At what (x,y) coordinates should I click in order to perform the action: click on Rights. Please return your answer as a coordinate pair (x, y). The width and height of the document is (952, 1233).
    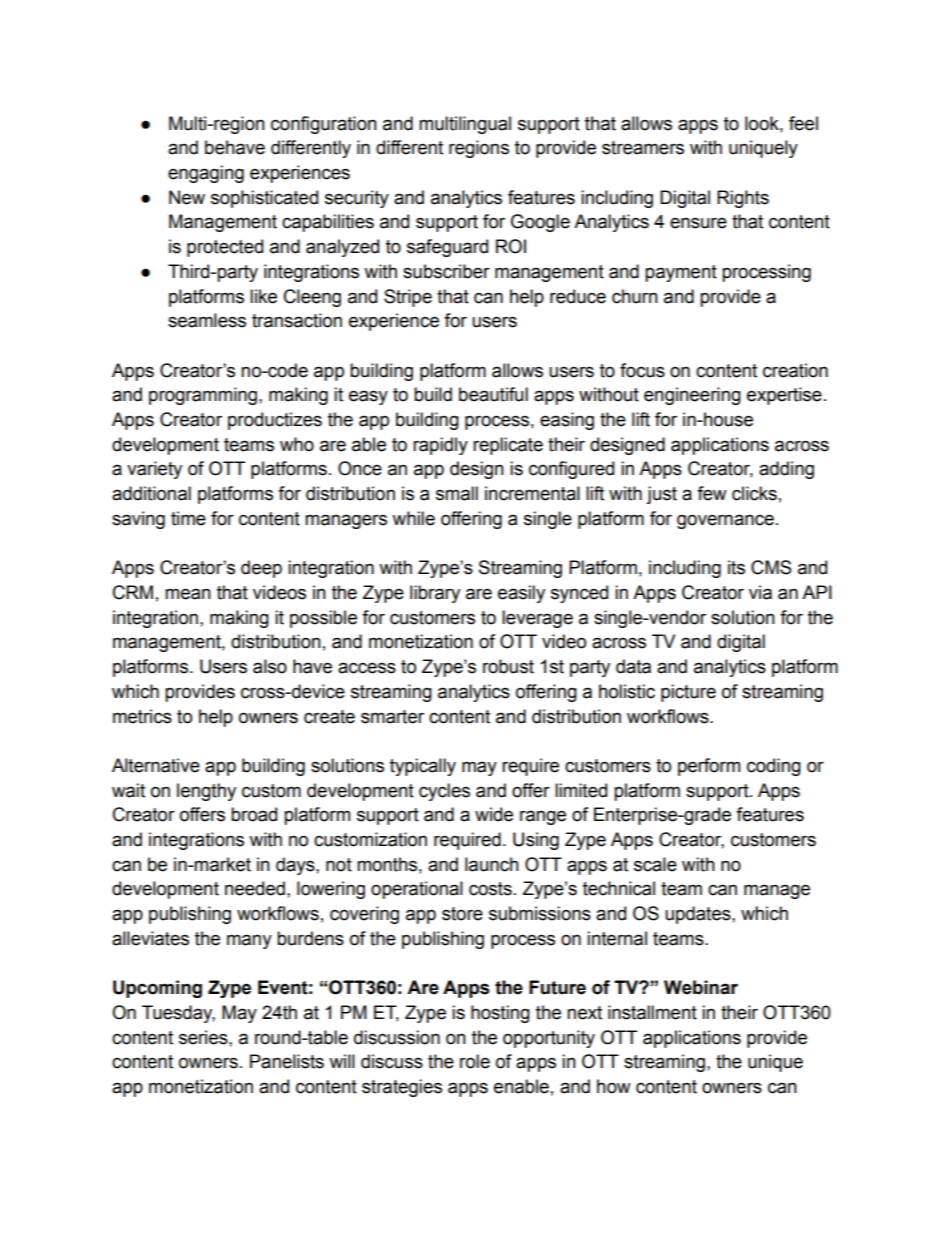
    Looking at the image, I should click on (743, 199).
